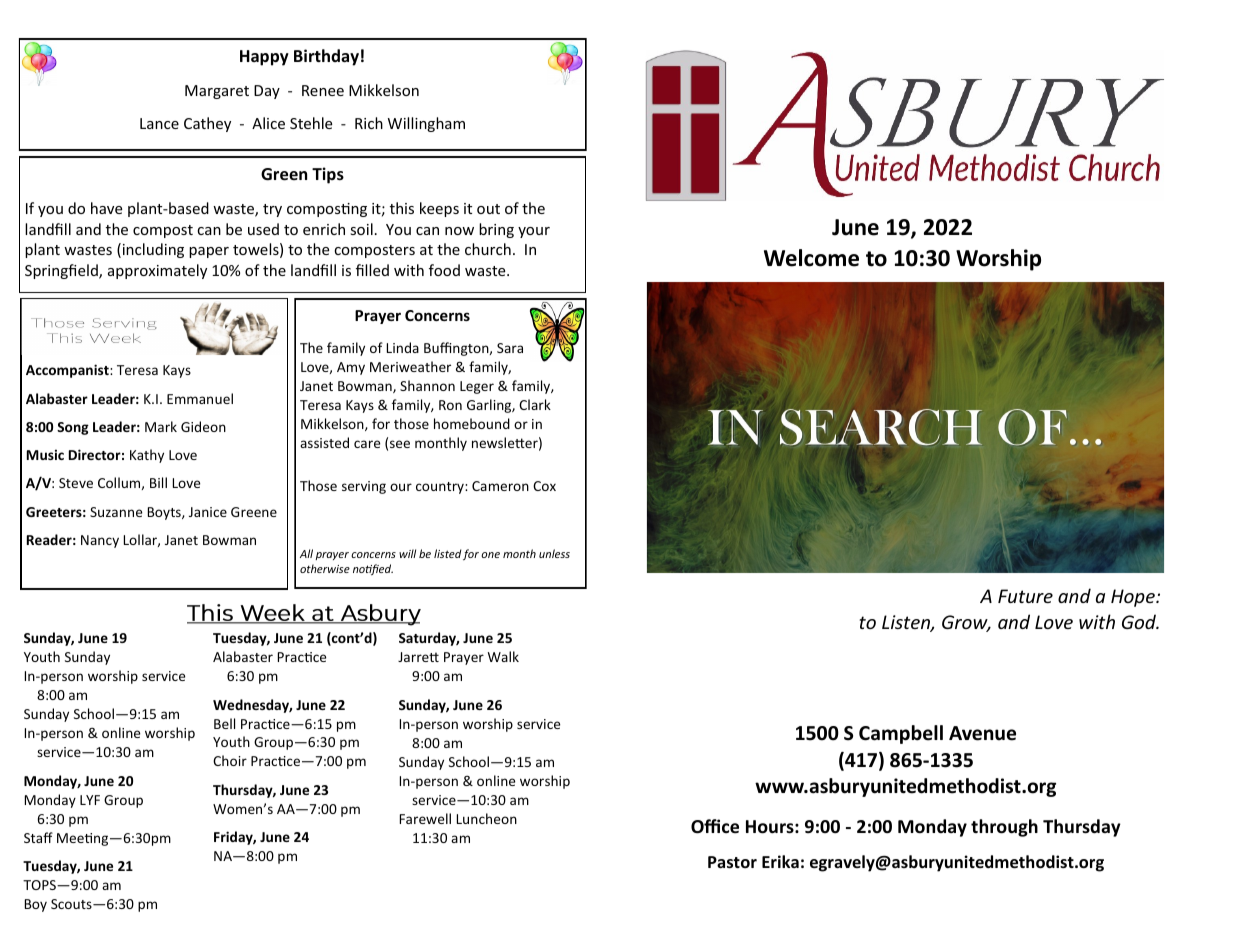 The width and height of the image is (1233, 952). I want to click on Renee, so click(323, 90).
